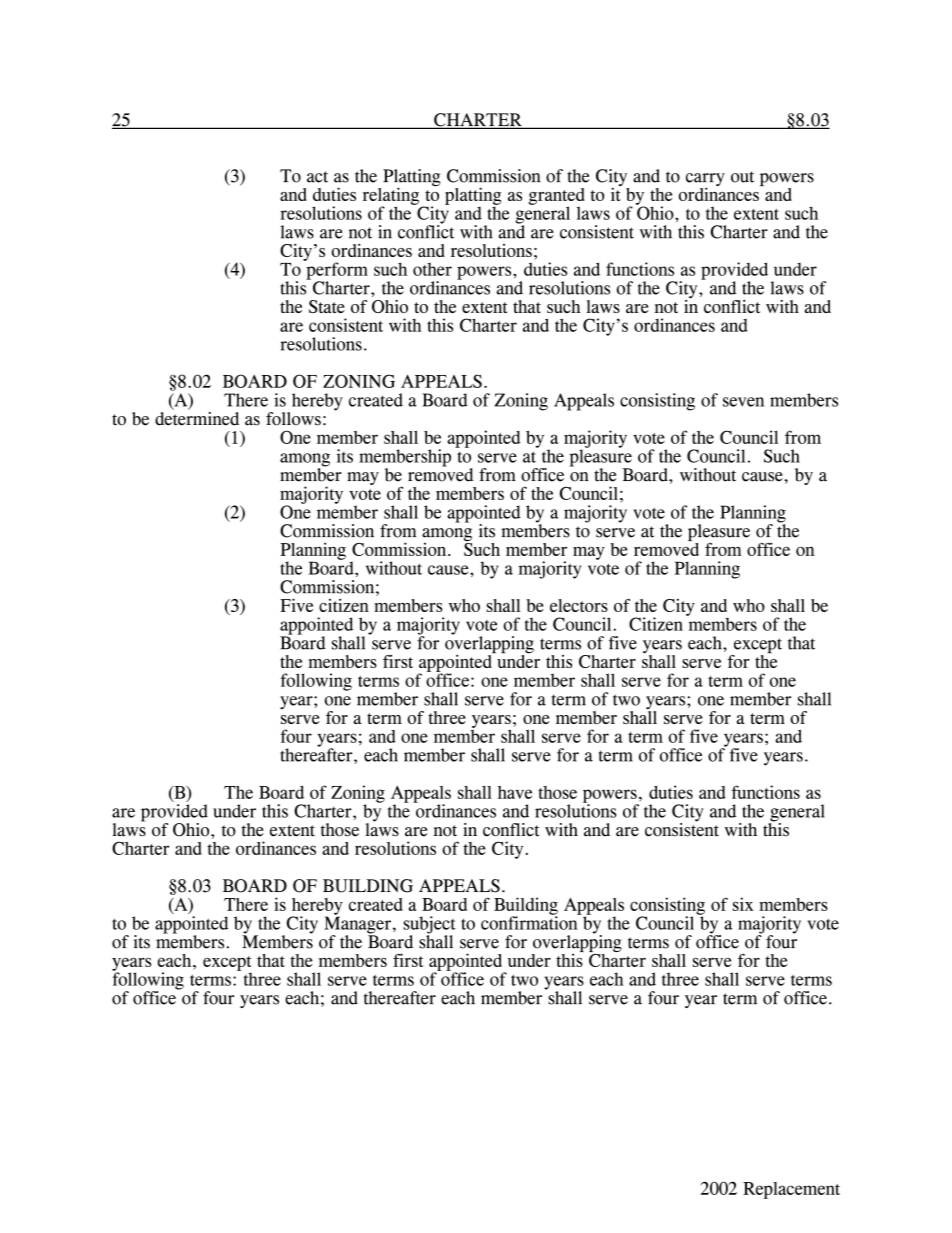  I want to click on perform, so click(336, 271).
